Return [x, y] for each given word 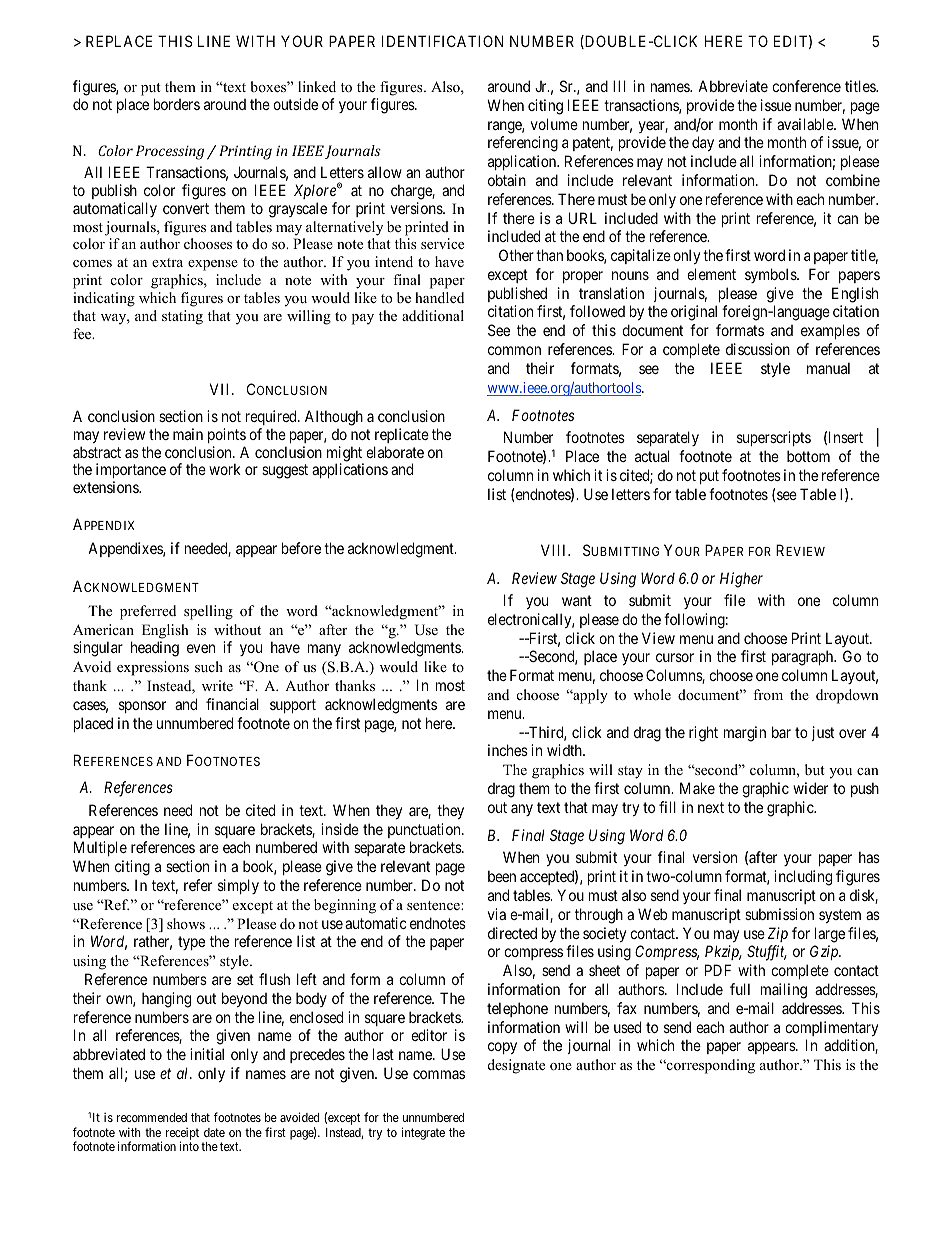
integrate [423, 1133]
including [803, 878]
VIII [555, 550]
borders [177, 104]
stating [182, 317]
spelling [208, 612]
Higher [741, 580]
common [514, 350]
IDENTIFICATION [442, 41]
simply [238, 886]
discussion [758, 349]
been [502, 876]
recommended [152, 1117]
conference [806, 86]
